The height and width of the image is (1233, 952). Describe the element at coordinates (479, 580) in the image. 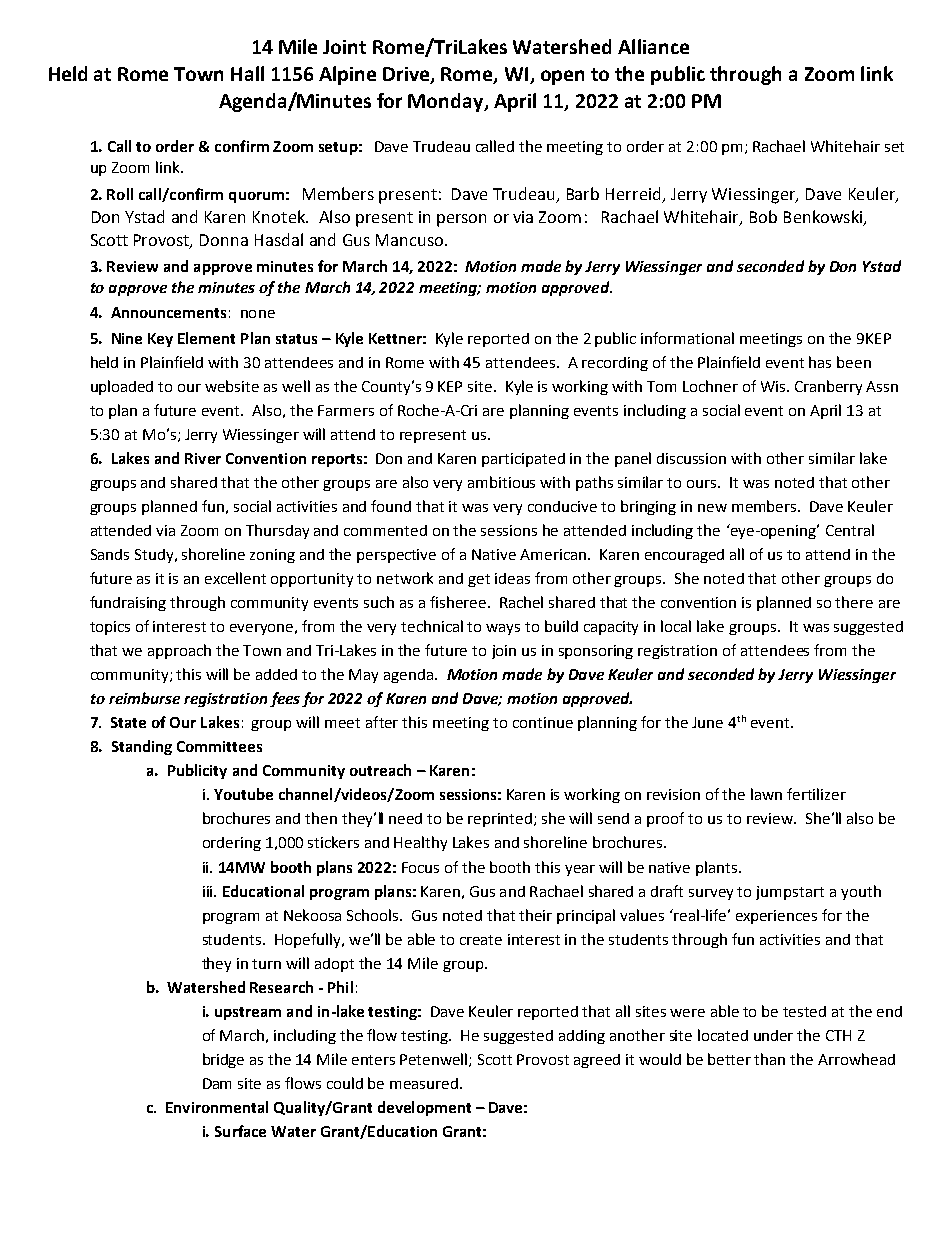

I see `get` at that location.
